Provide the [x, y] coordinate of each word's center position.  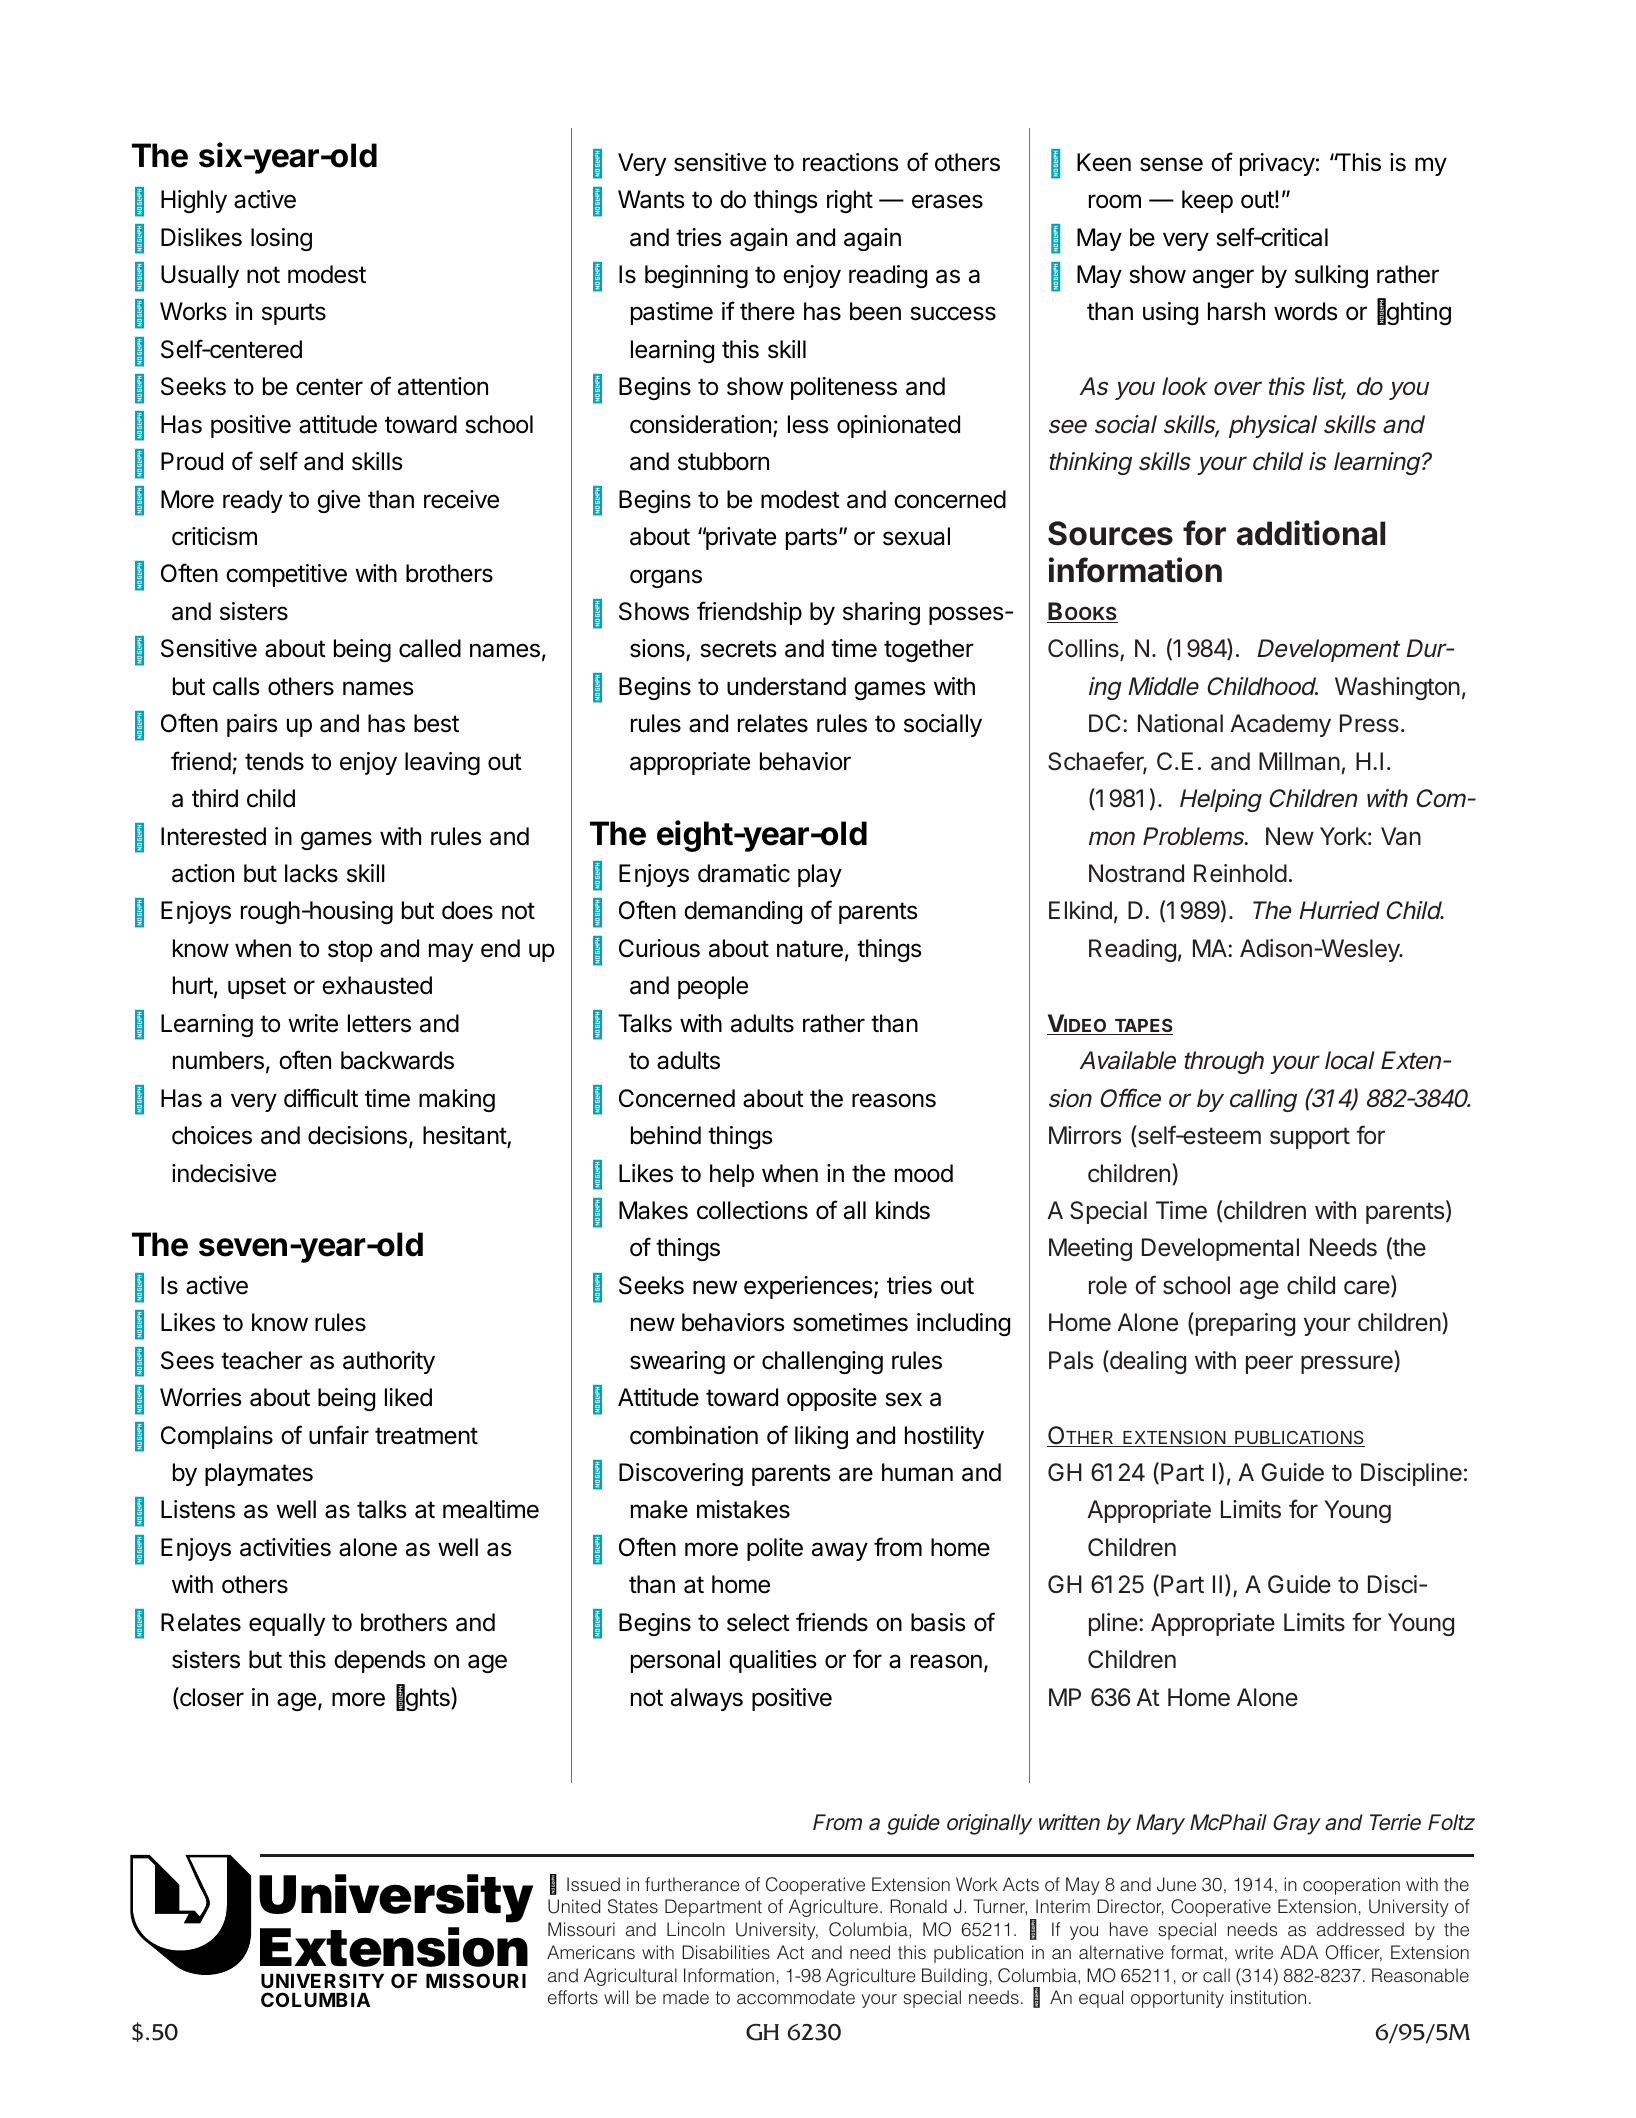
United [574, 1906]
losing [281, 239]
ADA [1299, 1952]
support [1310, 1138]
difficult [321, 1098]
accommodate [796, 1997]
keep [1207, 201]
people [713, 987]
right [850, 201]
